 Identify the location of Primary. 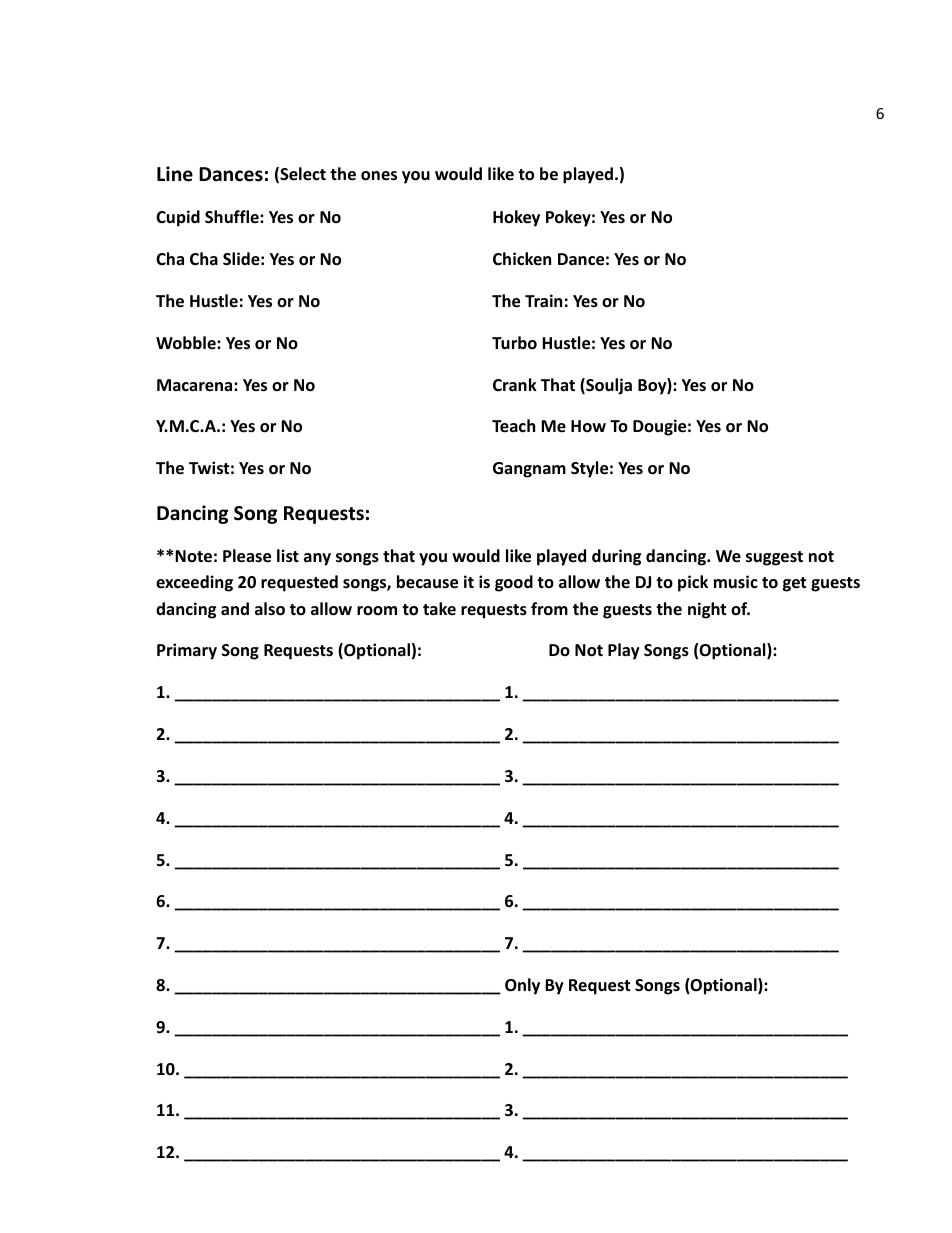
(187, 651).
